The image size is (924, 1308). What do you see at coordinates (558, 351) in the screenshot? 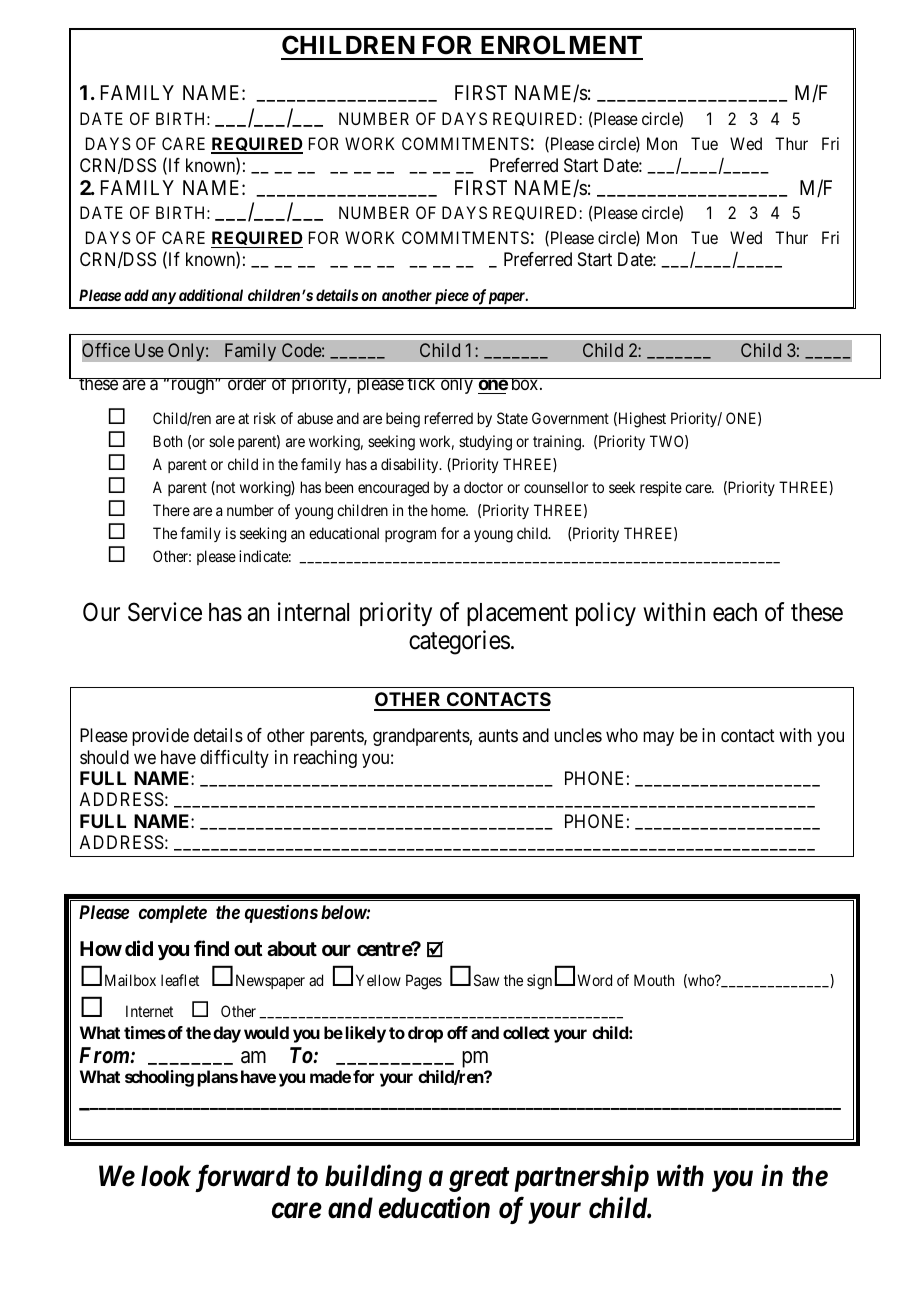
I see `allocated` at bounding box center [558, 351].
